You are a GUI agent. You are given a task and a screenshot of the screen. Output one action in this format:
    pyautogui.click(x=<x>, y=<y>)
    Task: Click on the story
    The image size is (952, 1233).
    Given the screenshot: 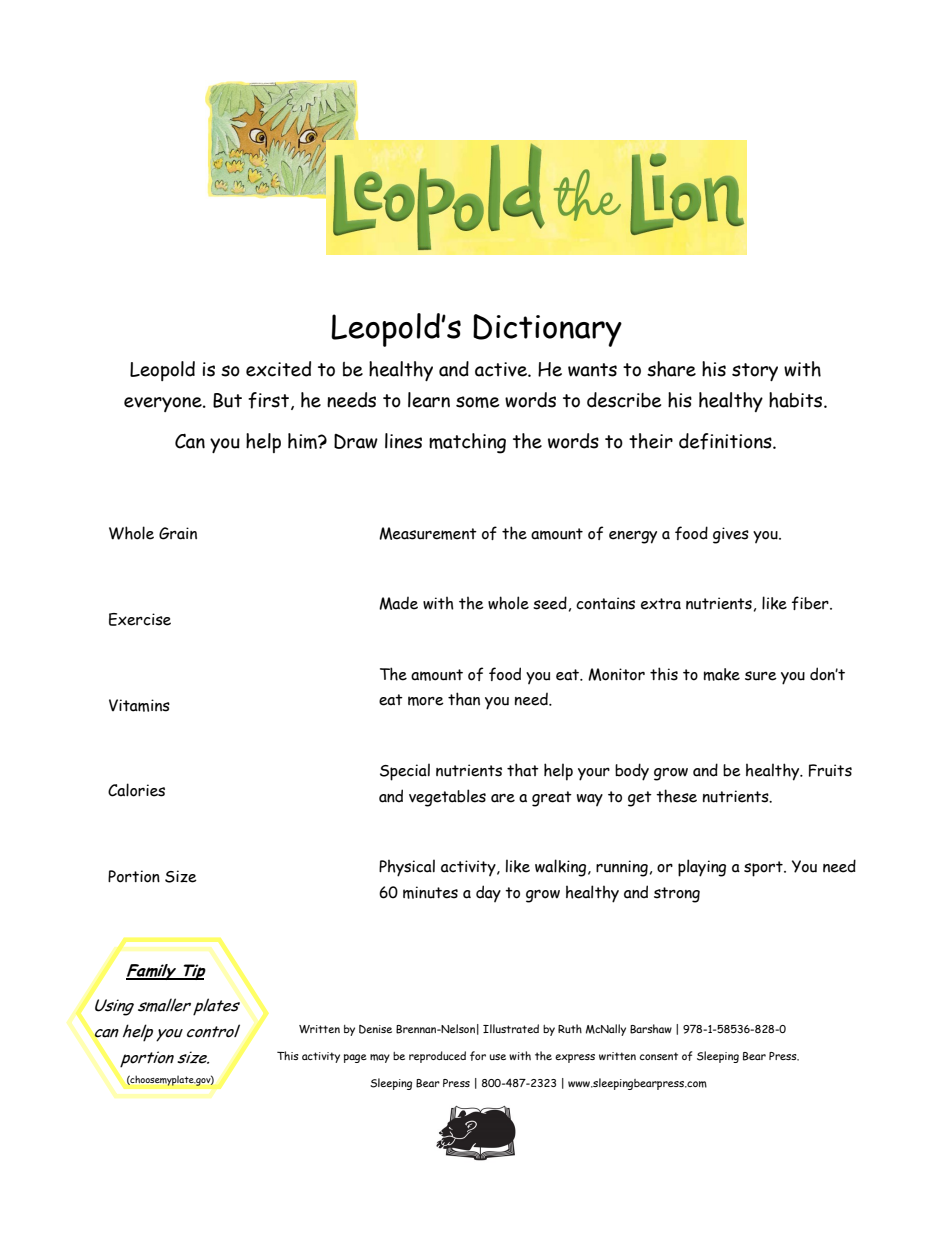 What is the action you would take?
    pyautogui.click(x=755, y=372)
